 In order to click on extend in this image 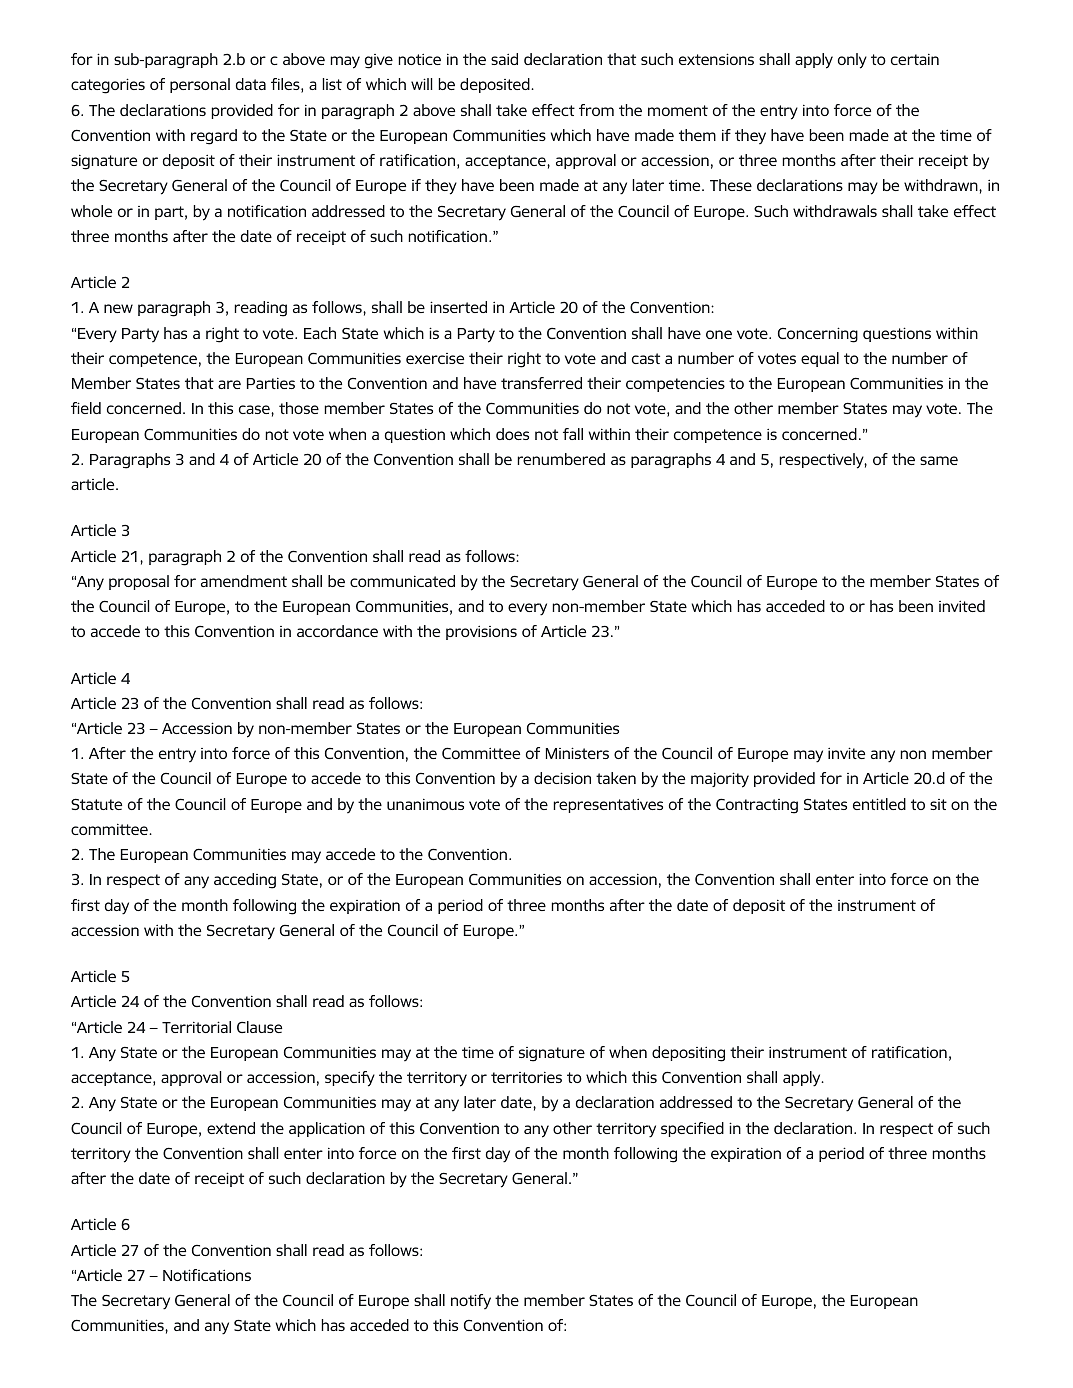, I will do `click(231, 1128)`.
